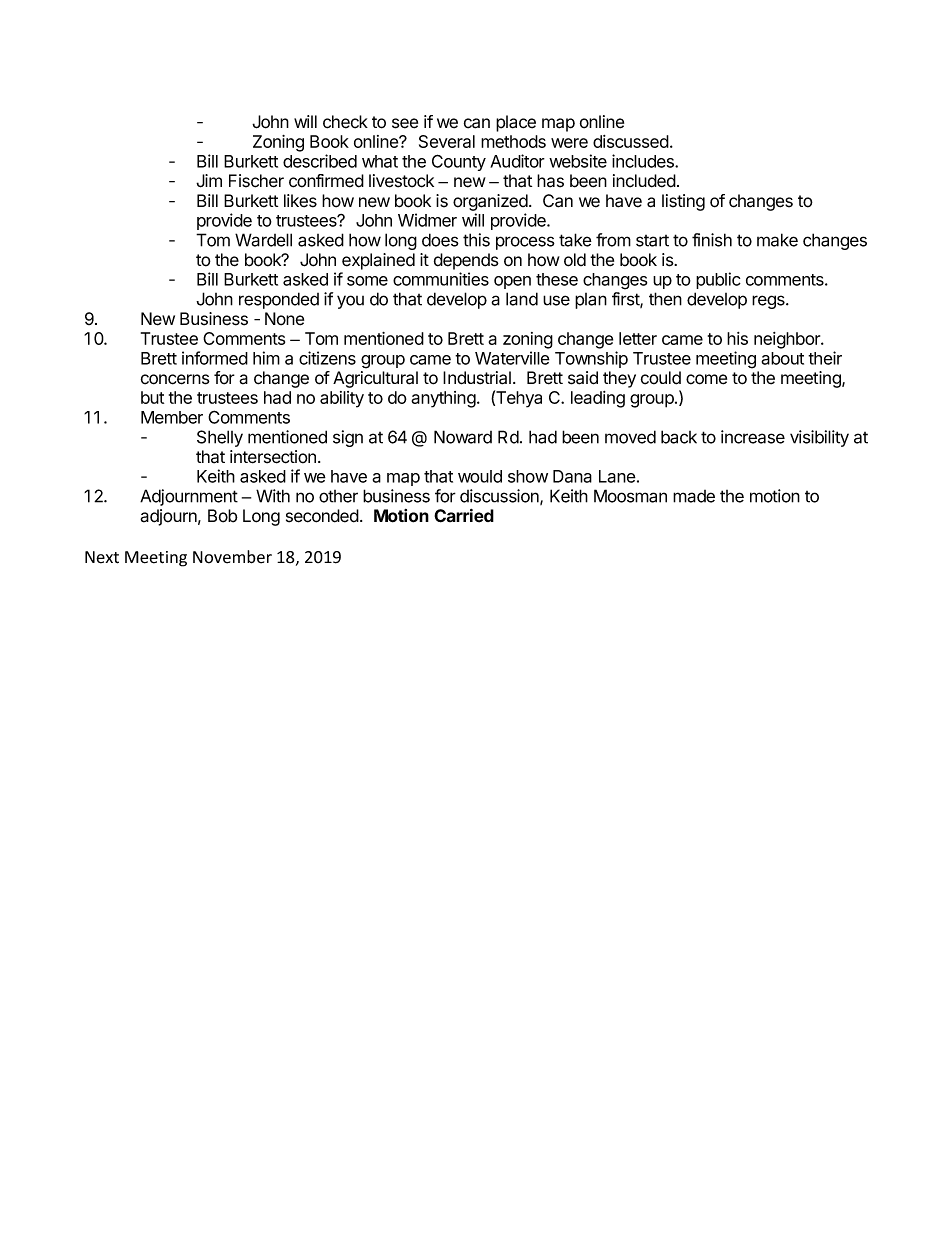  I want to click on Jim, so click(209, 181).
